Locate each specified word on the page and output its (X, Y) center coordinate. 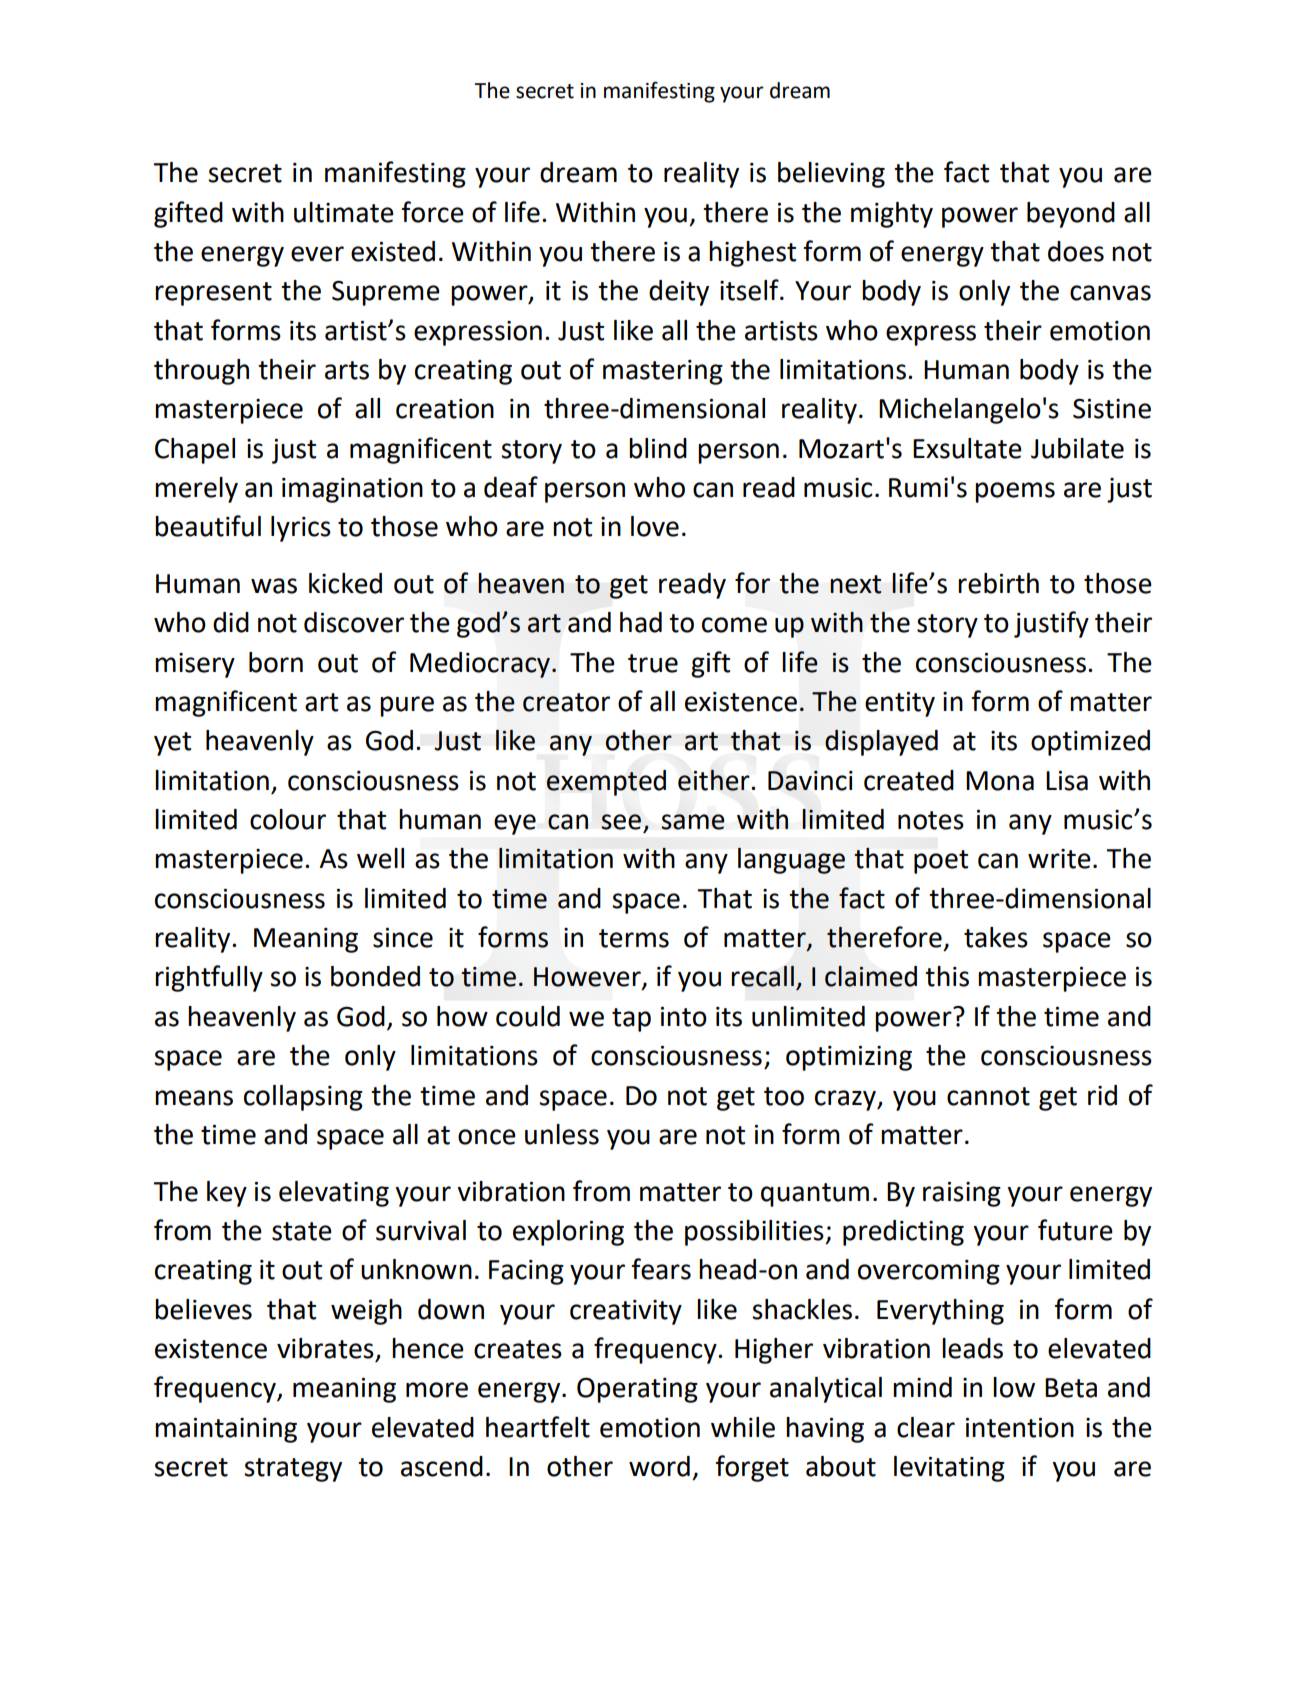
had (641, 622)
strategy (293, 1470)
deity (679, 293)
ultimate (344, 212)
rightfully (209, 978)
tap (631, 1020)
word (659, 1466)
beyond (1071, 215)
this (947, 976)
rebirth (998, 583)
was (274, 586)
